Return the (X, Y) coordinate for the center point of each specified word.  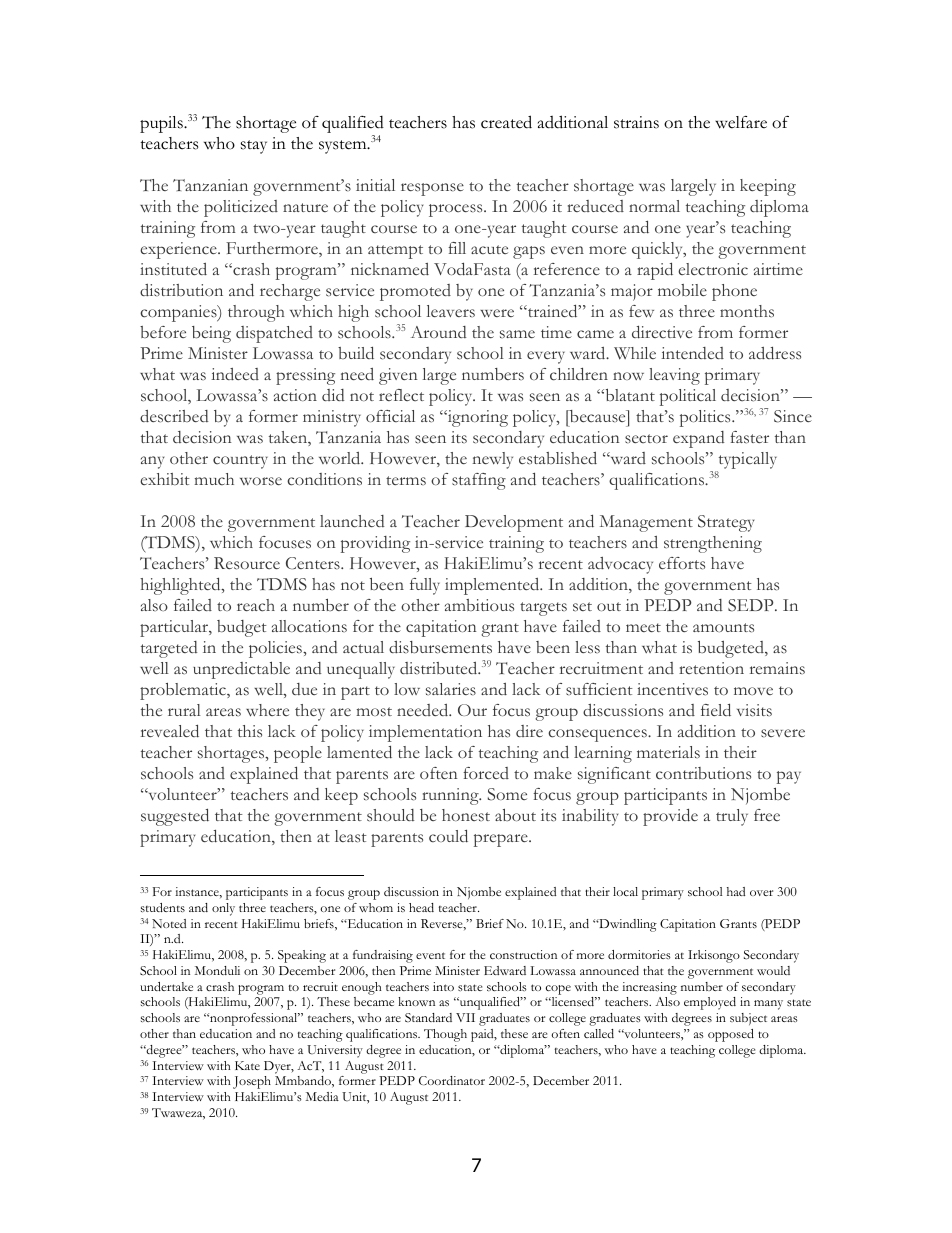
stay (254, 147)
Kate (247, 1065)
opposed (731, 1035)
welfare (741, 122)
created (506, 122)
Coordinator (452, 1080)
